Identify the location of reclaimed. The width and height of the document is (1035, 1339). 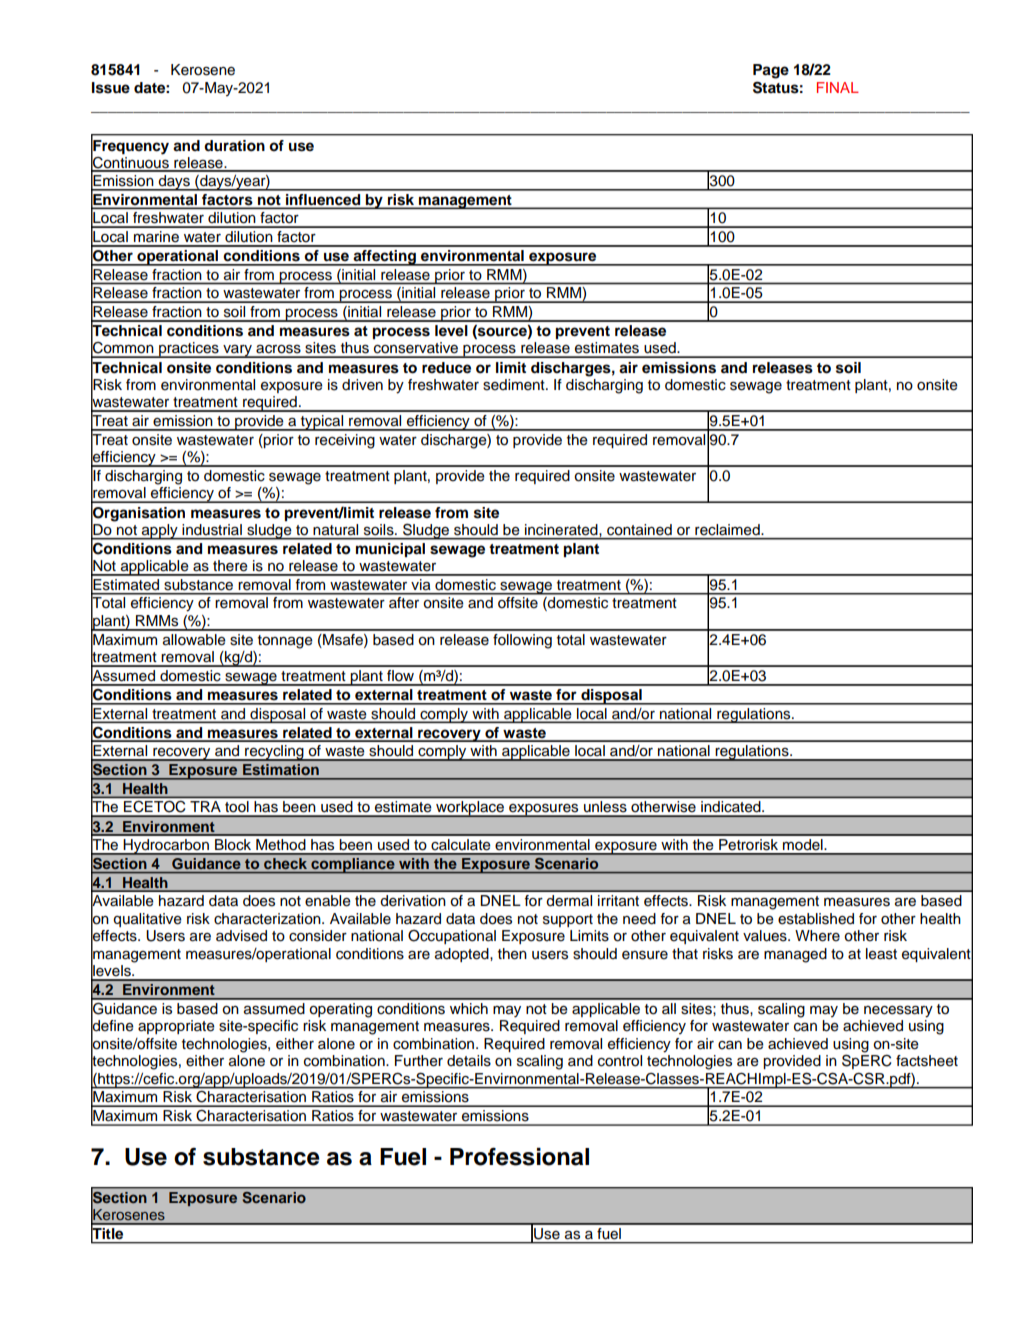
(728, 529).
